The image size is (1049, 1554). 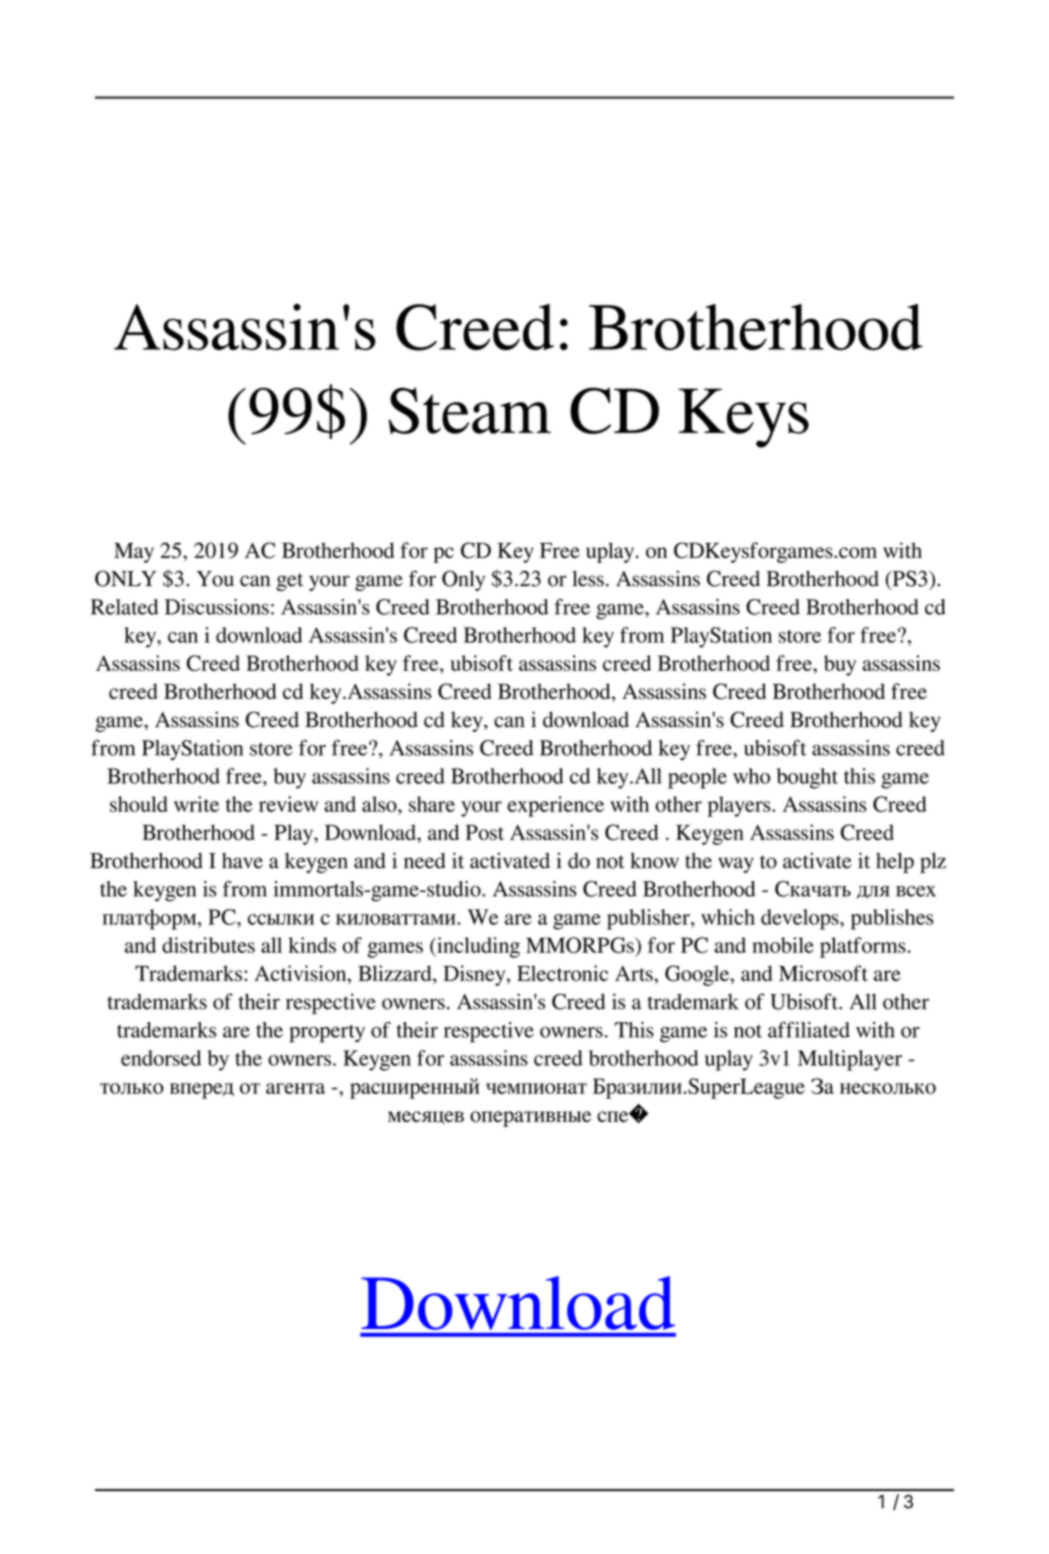 I want to click on Steam, so click(x=470, y=410).
